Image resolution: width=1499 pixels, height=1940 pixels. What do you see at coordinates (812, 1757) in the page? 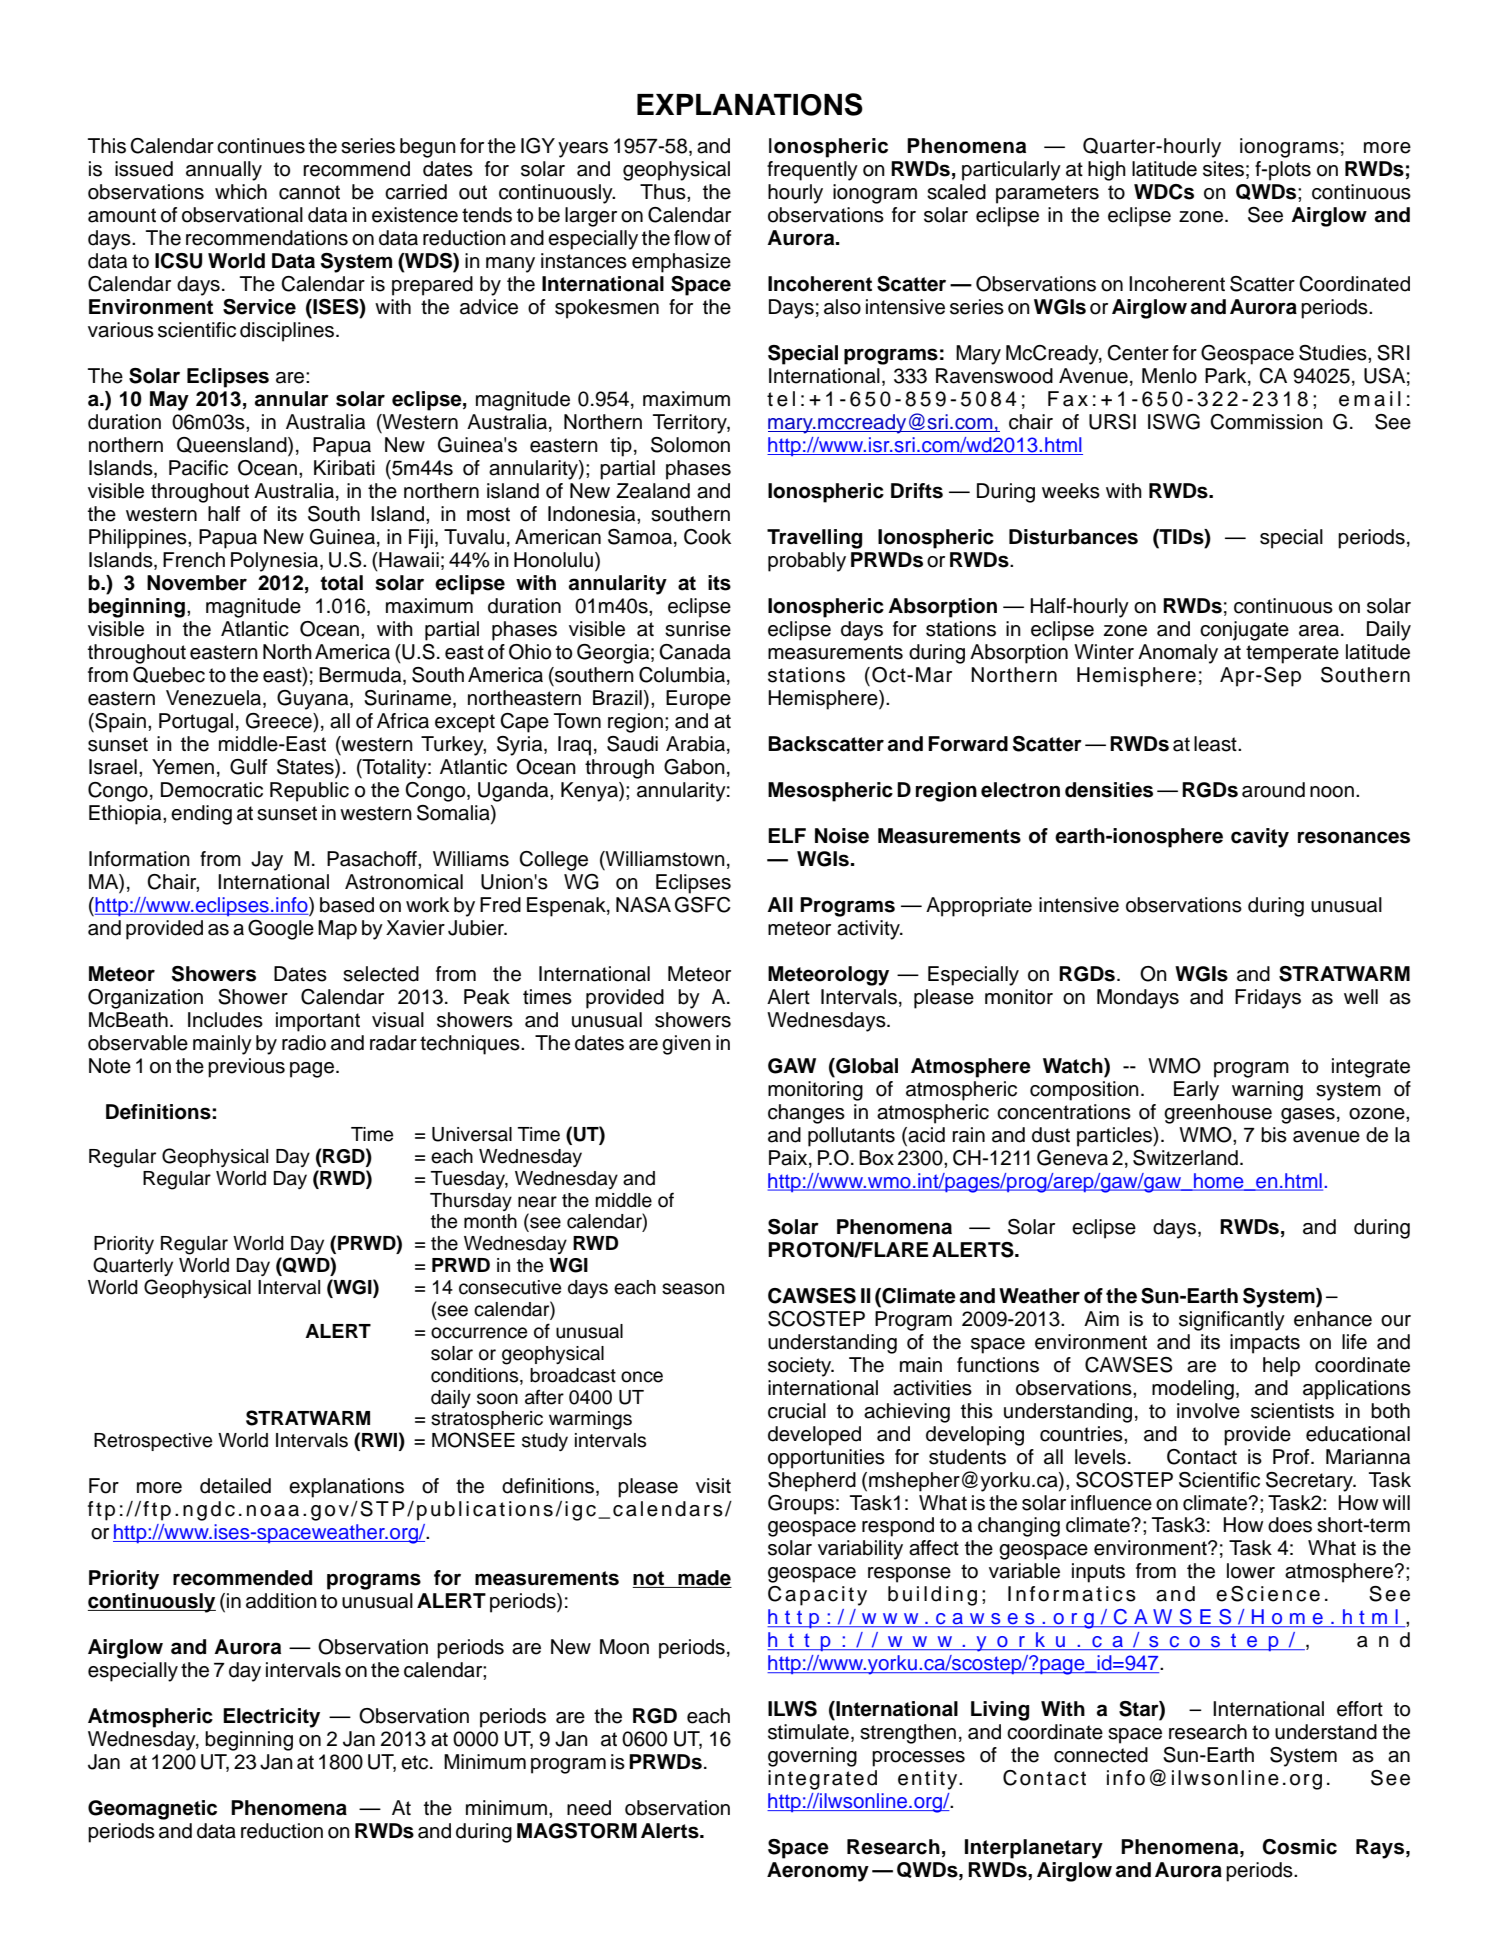
I see `governing` at bounding box center [812, 1757].
